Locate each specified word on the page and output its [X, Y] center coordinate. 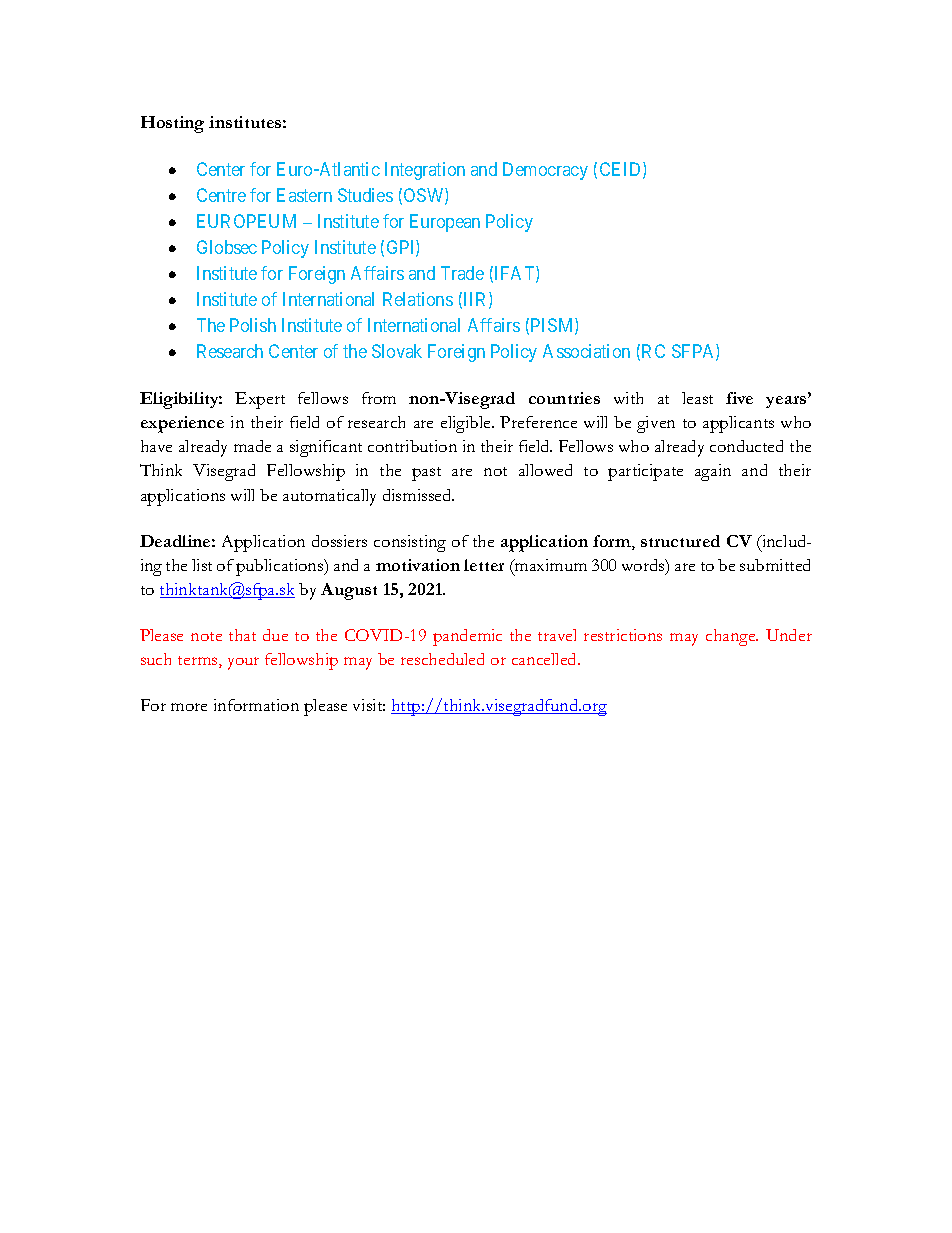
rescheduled [442, 659]
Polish [253, 325]
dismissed [418, 495]
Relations [418, 299]
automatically [329, 497]
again [713, 472]
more [189, 707]
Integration [425, 171]
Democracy [545, 171]
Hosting [172, 124]
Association [586, 351]
